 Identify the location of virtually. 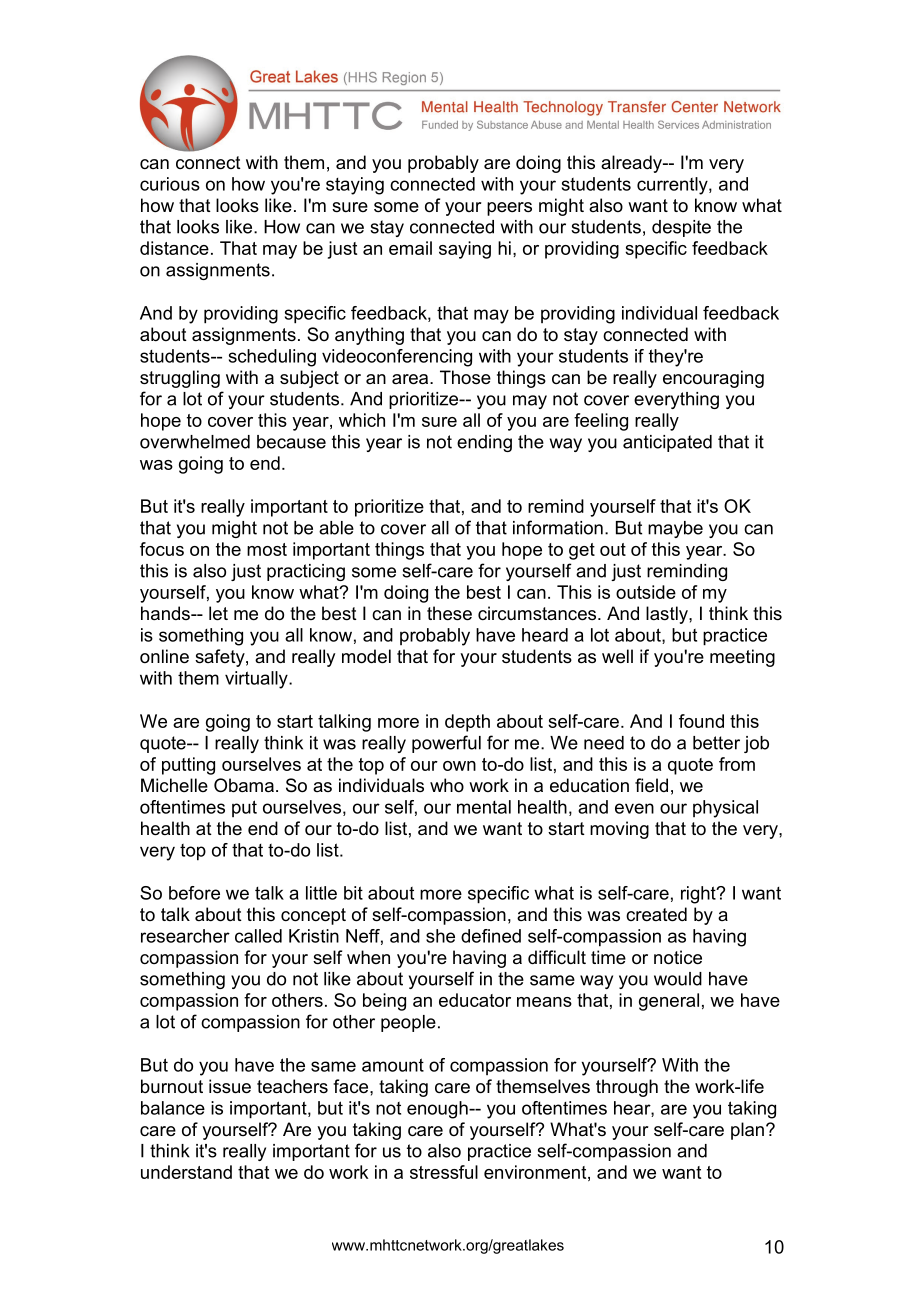
(257, 680).
